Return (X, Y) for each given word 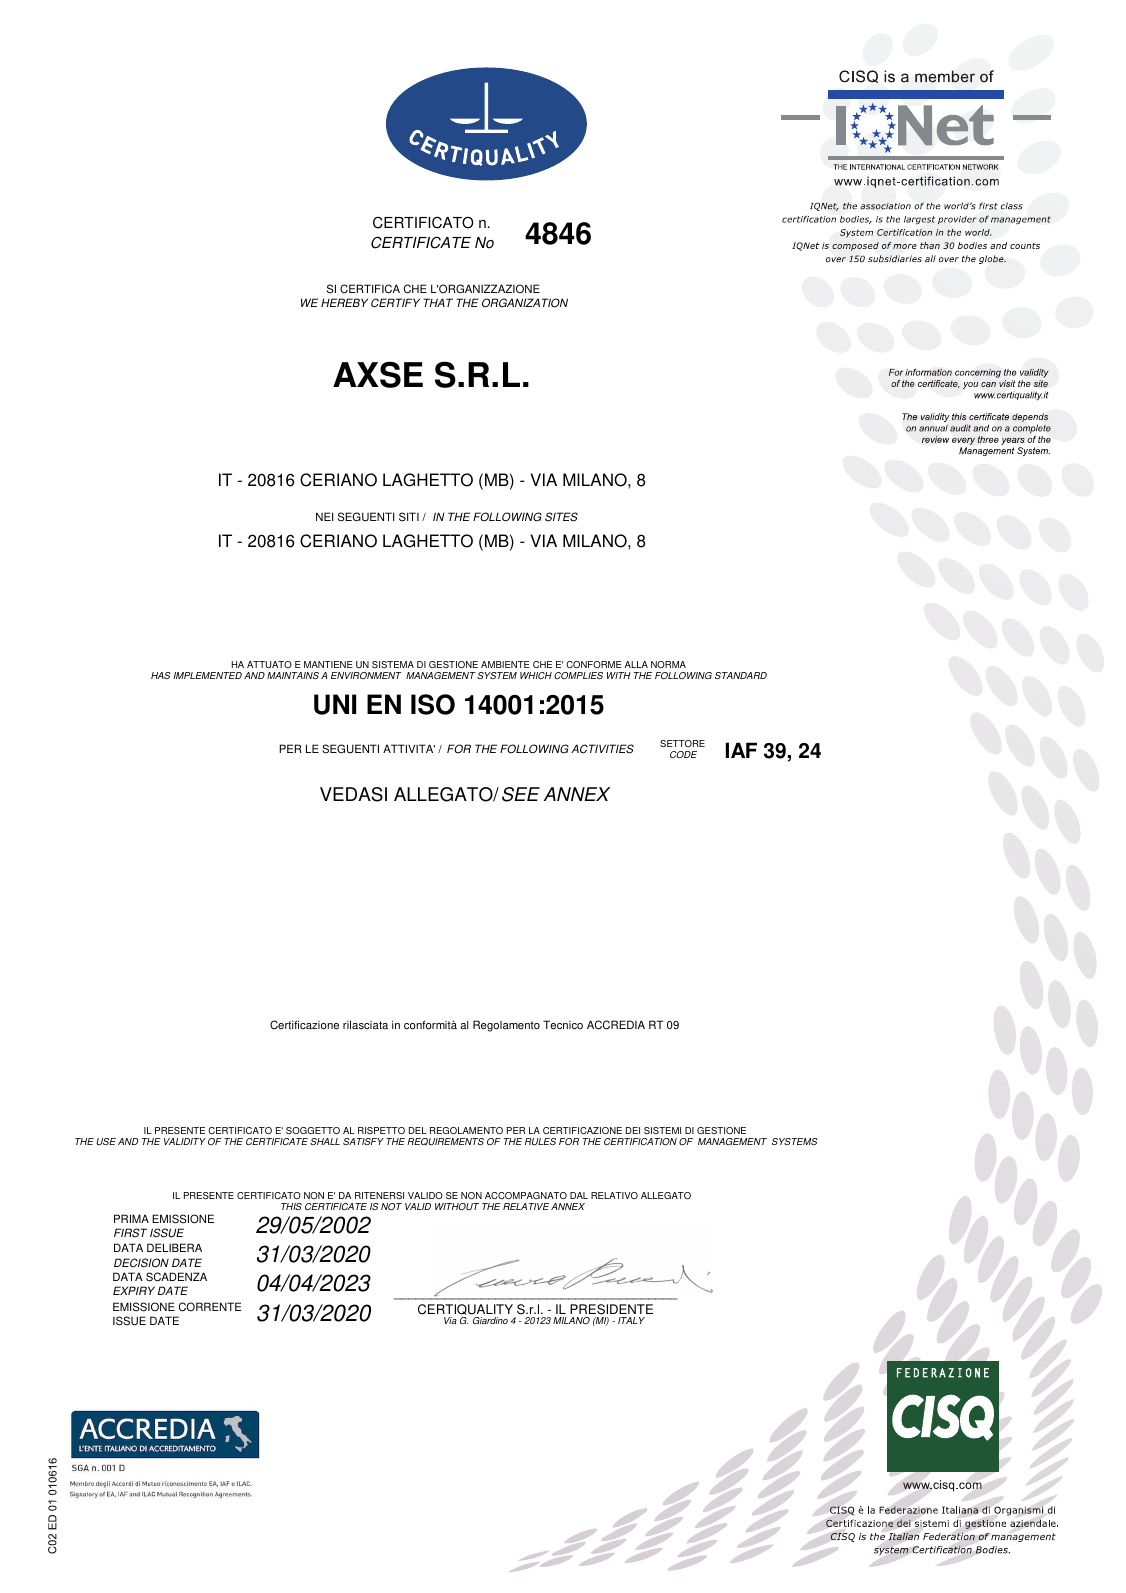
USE (106, 1141)
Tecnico (563, 1025)
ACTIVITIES (602, 749)
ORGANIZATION (525, 303)
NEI (325, 516)
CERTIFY (395, 303)
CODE (683, 754)
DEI (633, 1130)
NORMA (668, 664)
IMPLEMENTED (208, 675)
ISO (433, 704)
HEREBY (344, 302)
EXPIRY (134, 1290)
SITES (561, 517)
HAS (161, 675)
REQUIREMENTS (445, 1142)
